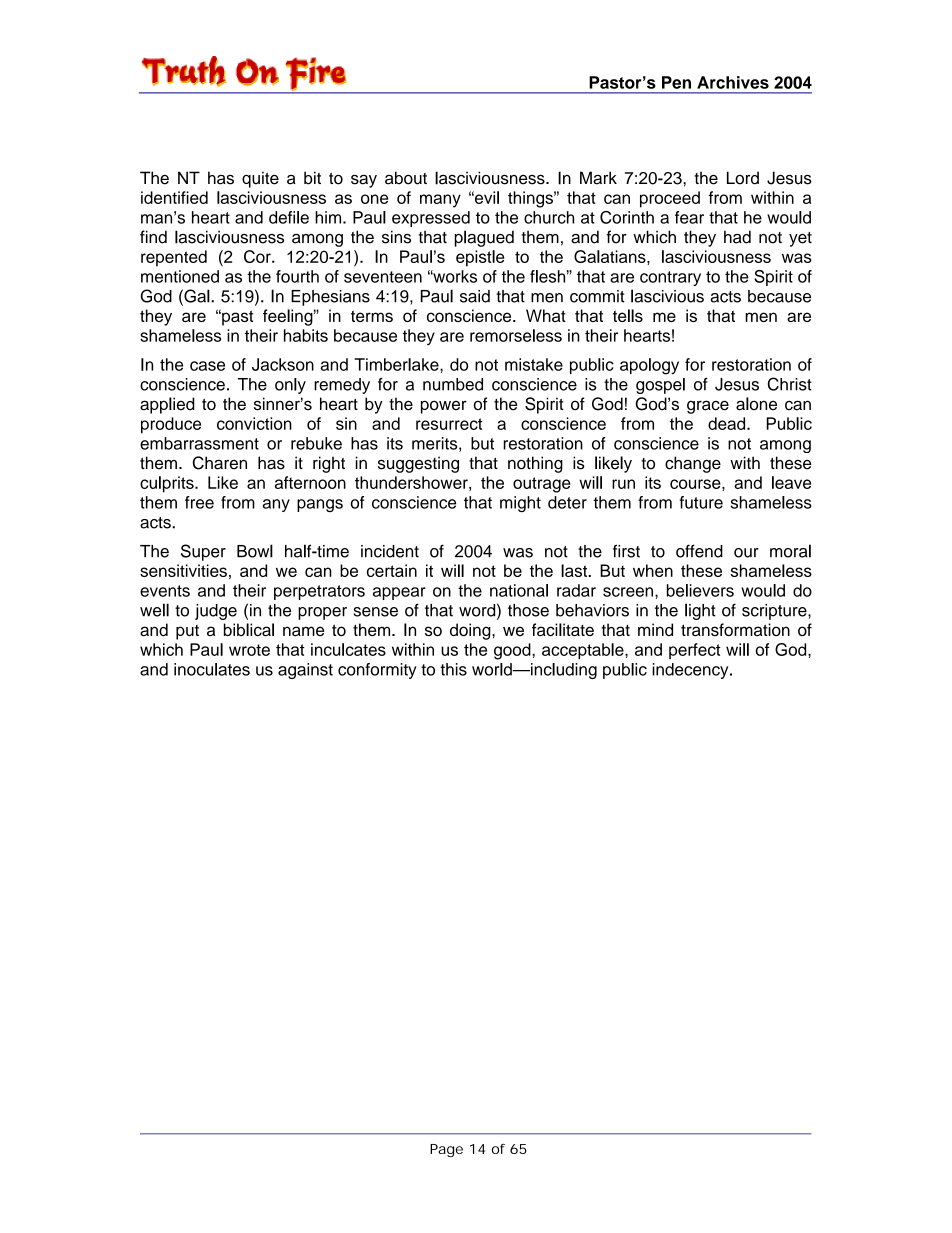 The image size is (952, 1233). I want to click on this, so click(453, 669).
